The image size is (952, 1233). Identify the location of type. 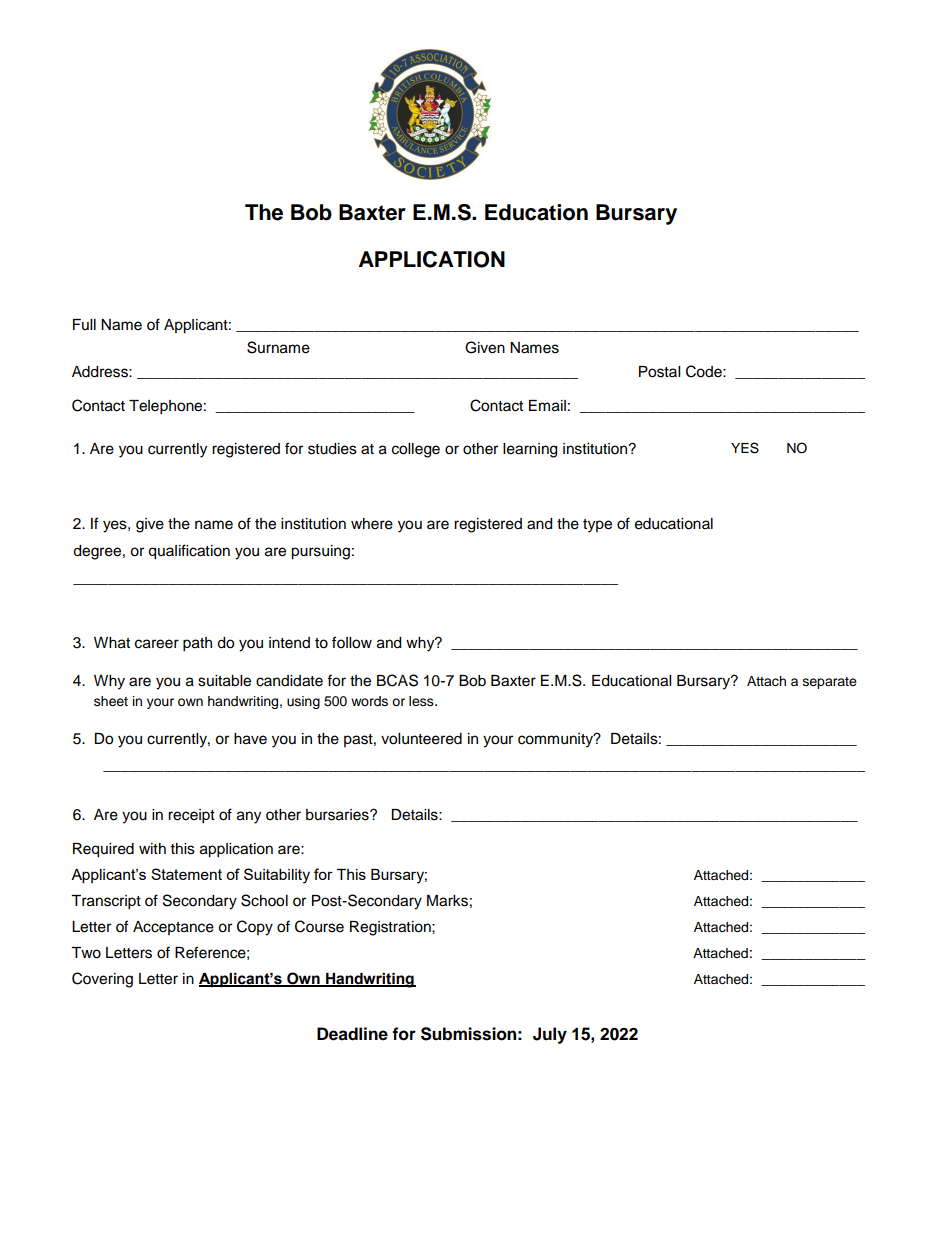
(597, 526).
